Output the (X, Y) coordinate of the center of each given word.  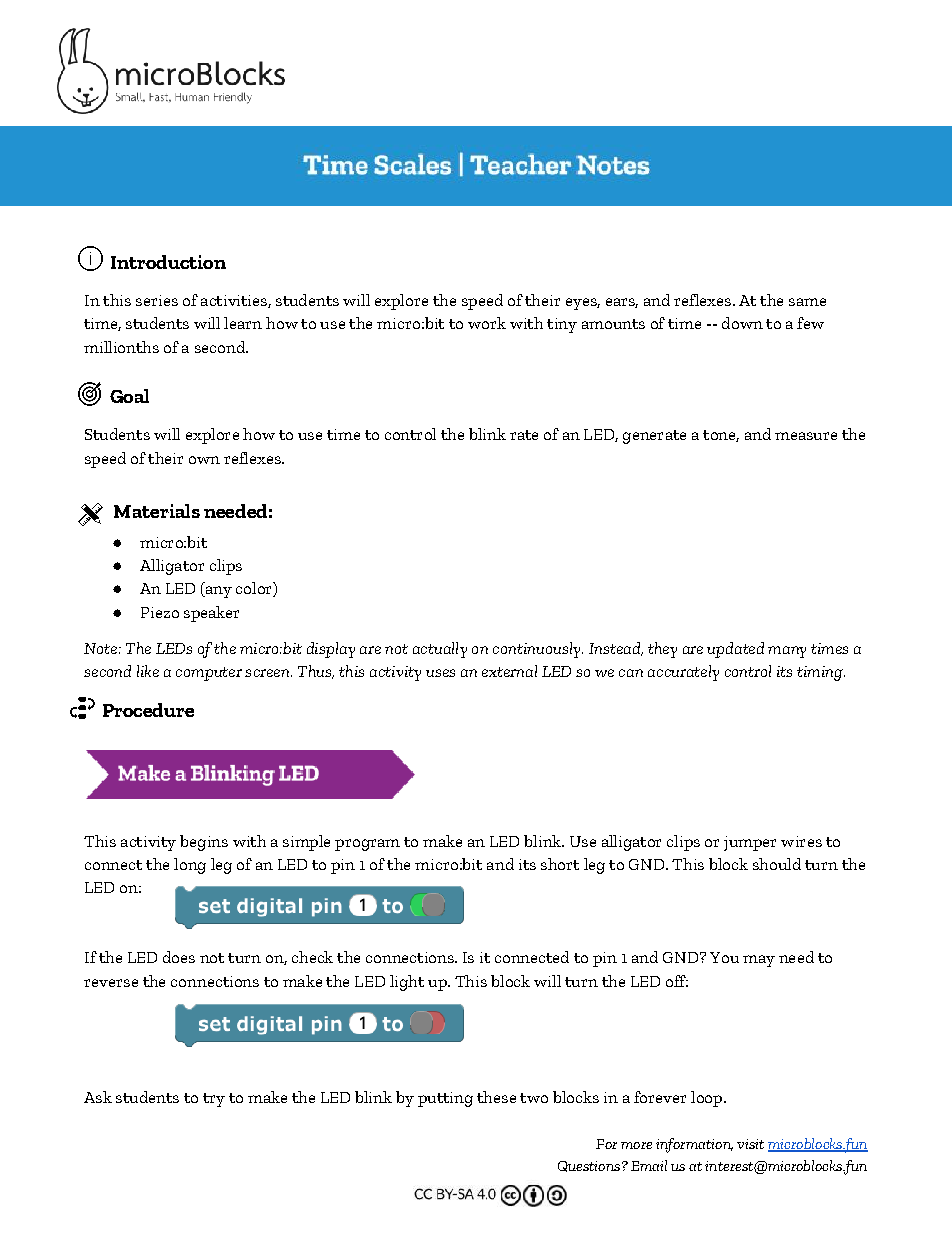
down (742, 323)
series (157, 300)
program (367, 845)
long (190, 866)
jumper (750, 843)
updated (735, 650)
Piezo (160, 612)
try (214, 1100)
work (487, 323)
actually (440, 650)
